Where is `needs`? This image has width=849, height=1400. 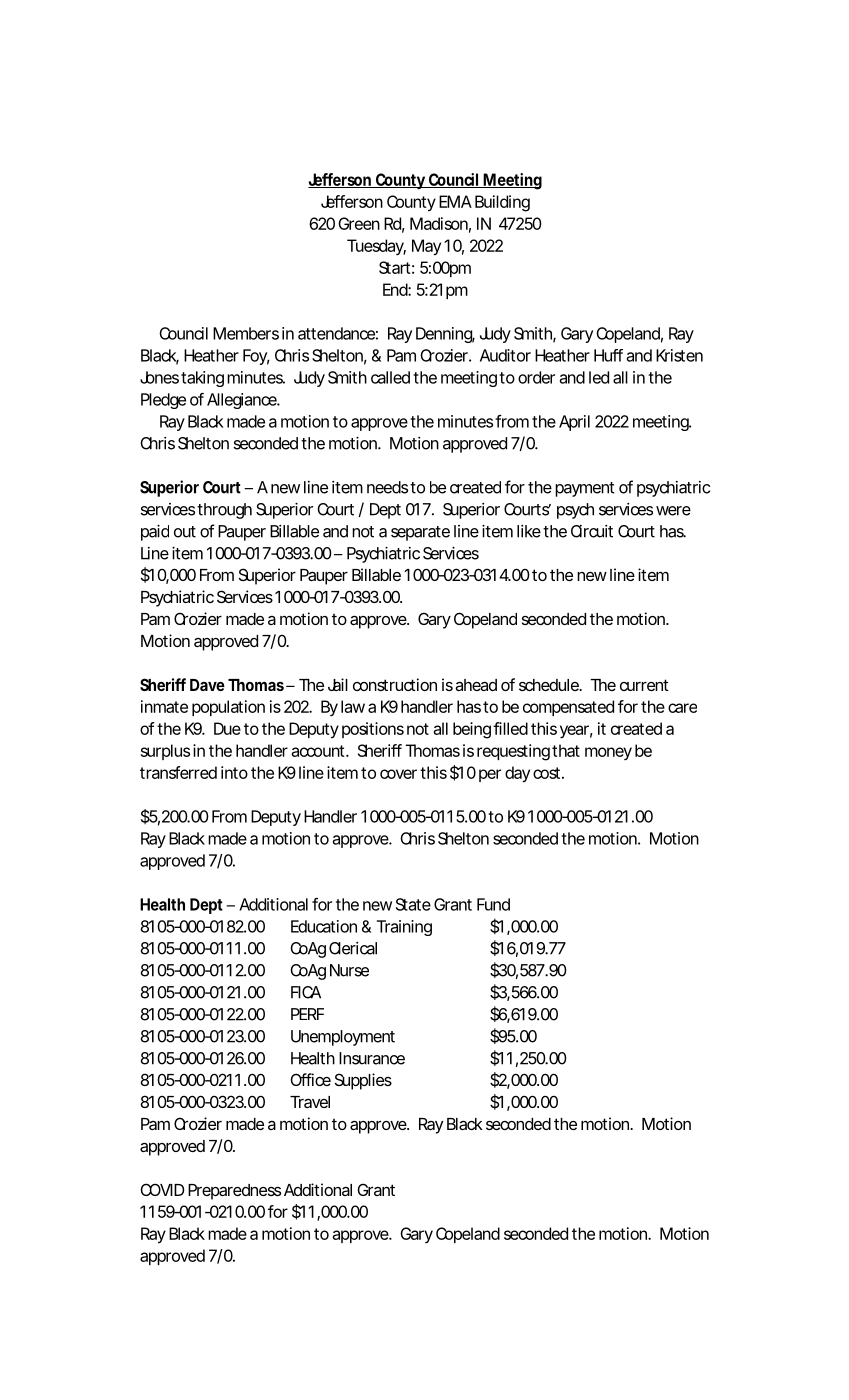
needs is located at coordinates (387, 487).
